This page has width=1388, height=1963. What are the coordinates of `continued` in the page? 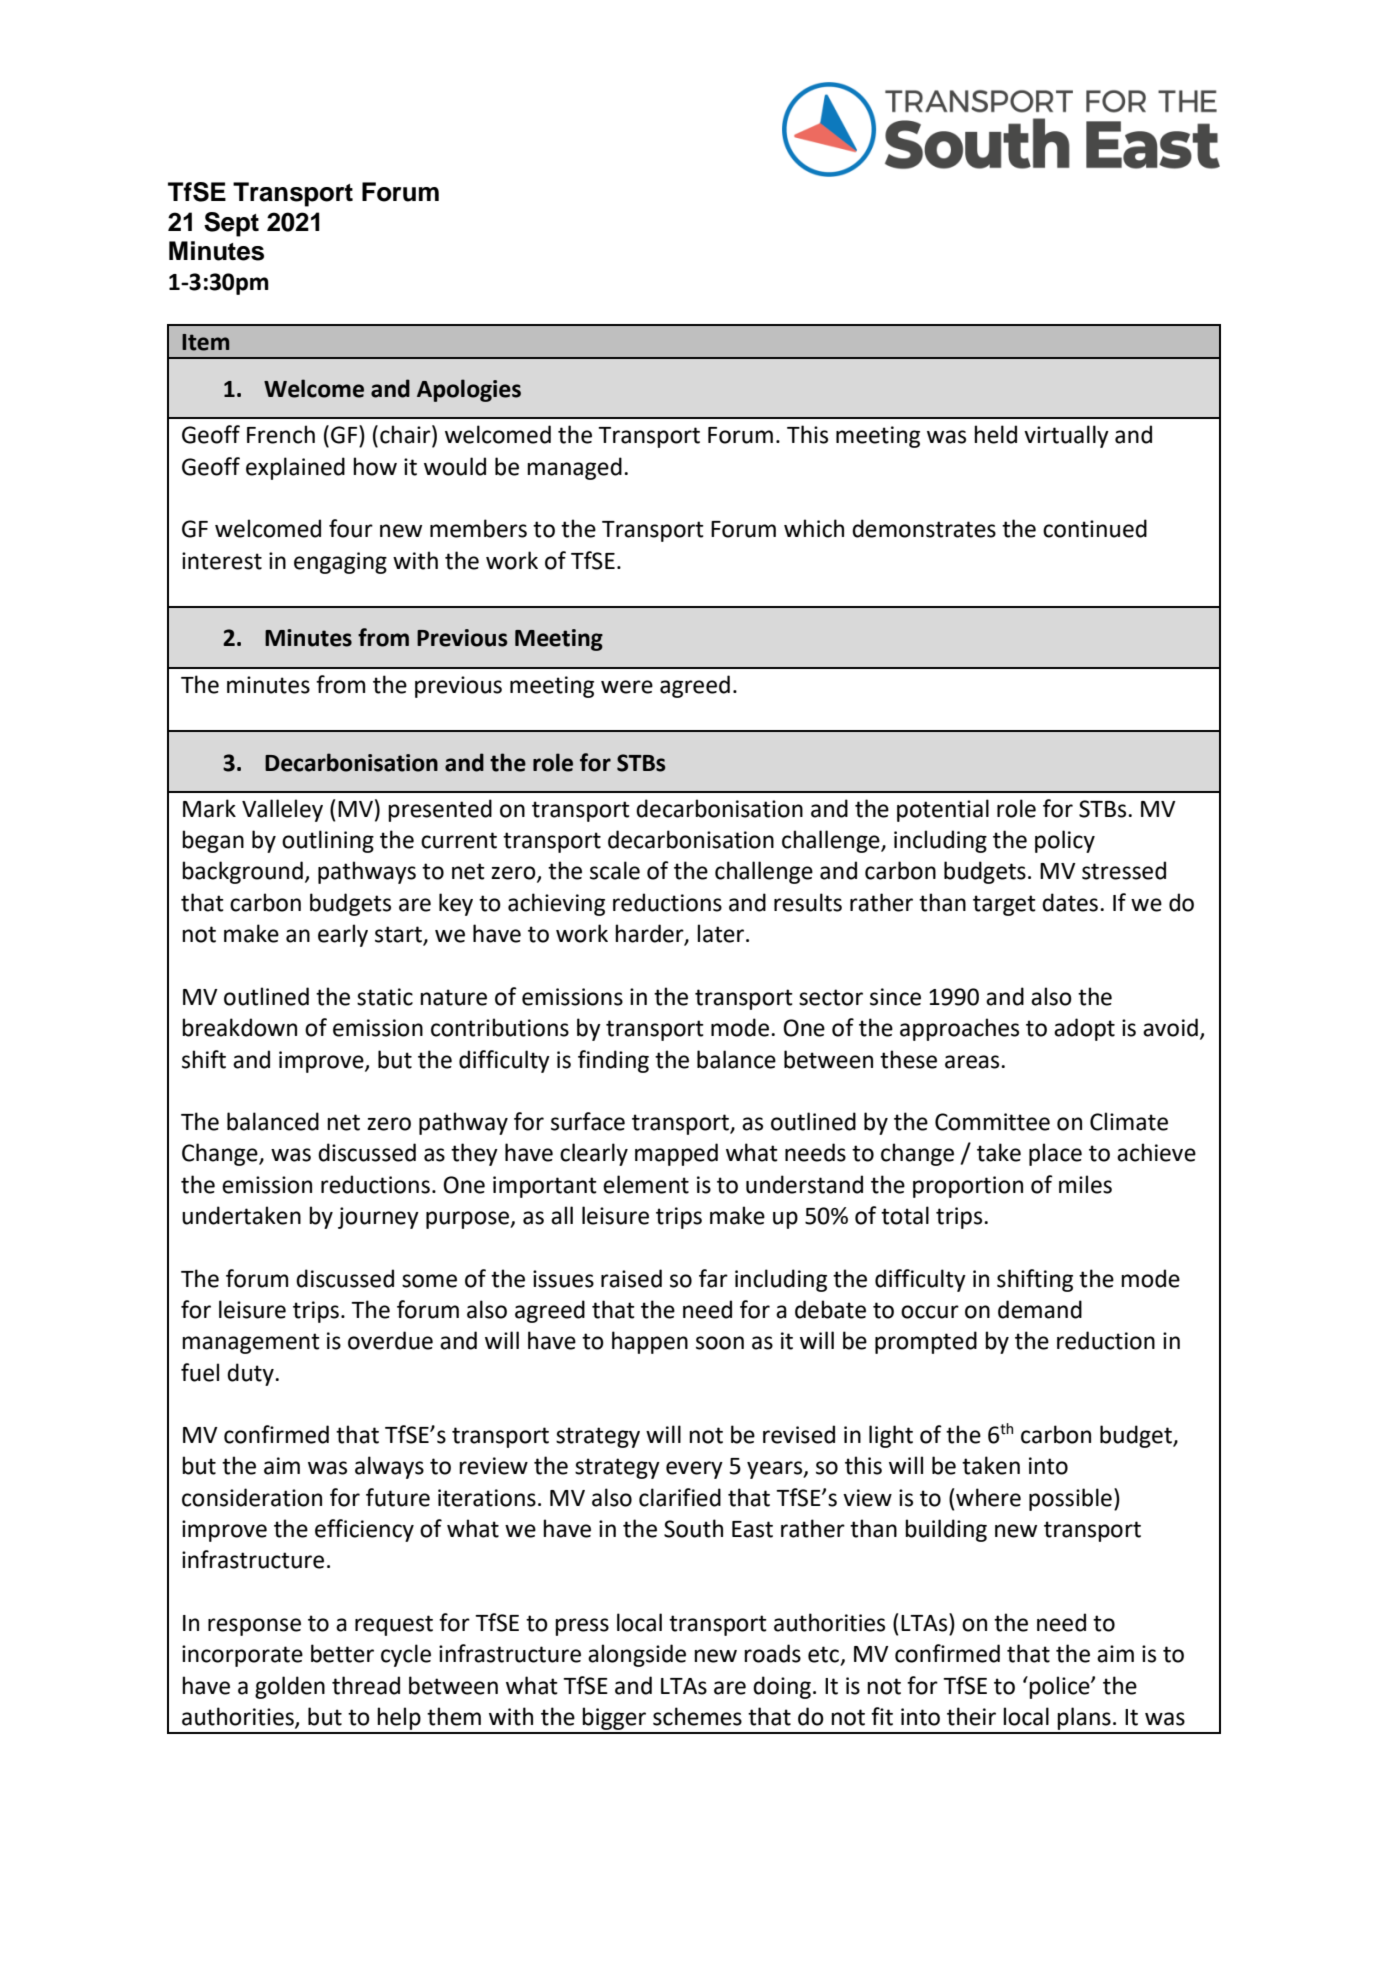 It's located at (1095, 528).
